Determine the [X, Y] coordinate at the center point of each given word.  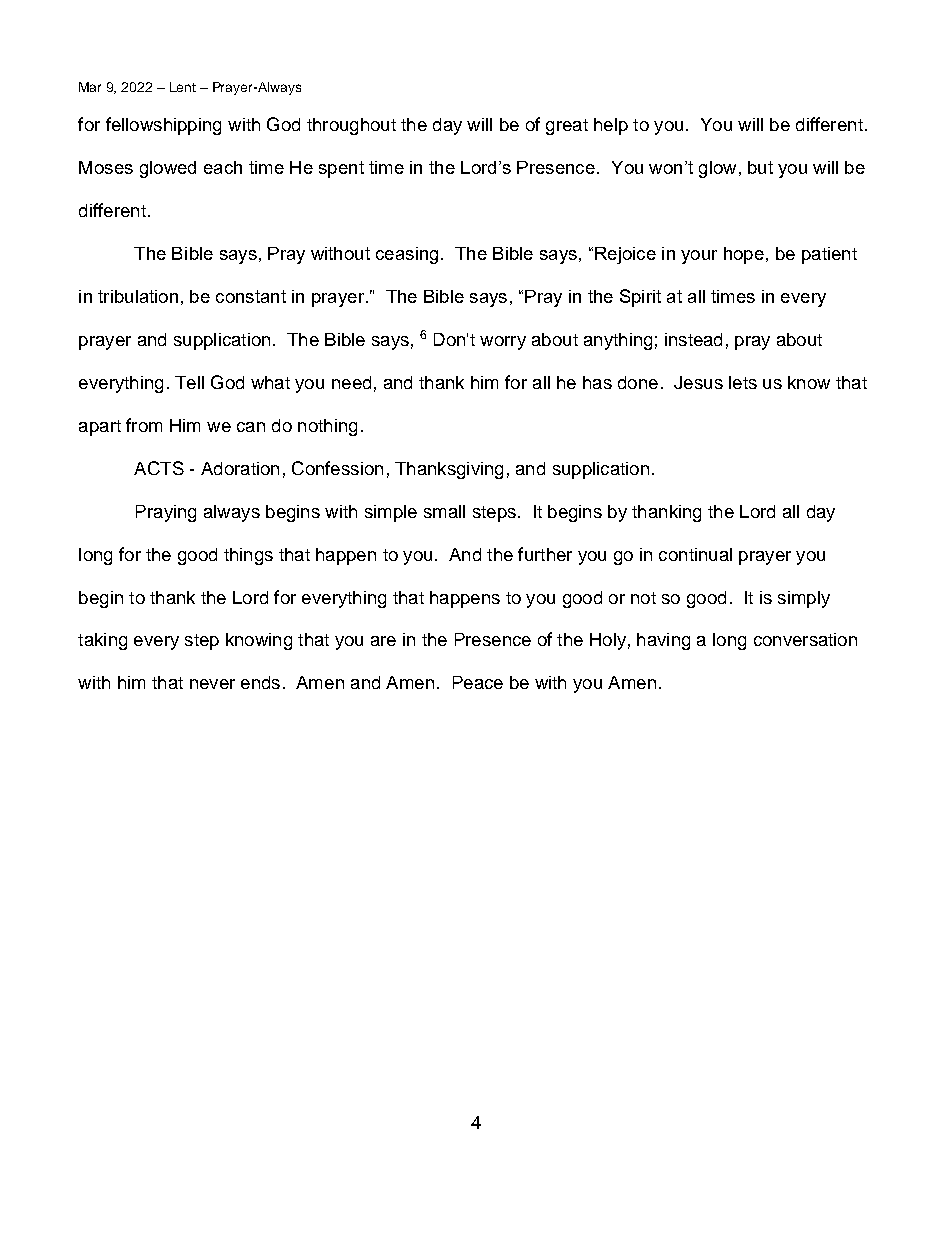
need [351, 382]
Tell [189, 382]
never [212, 684]
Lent [183, 87]
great [567, 127]
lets [743, 382]
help [611, 126]
